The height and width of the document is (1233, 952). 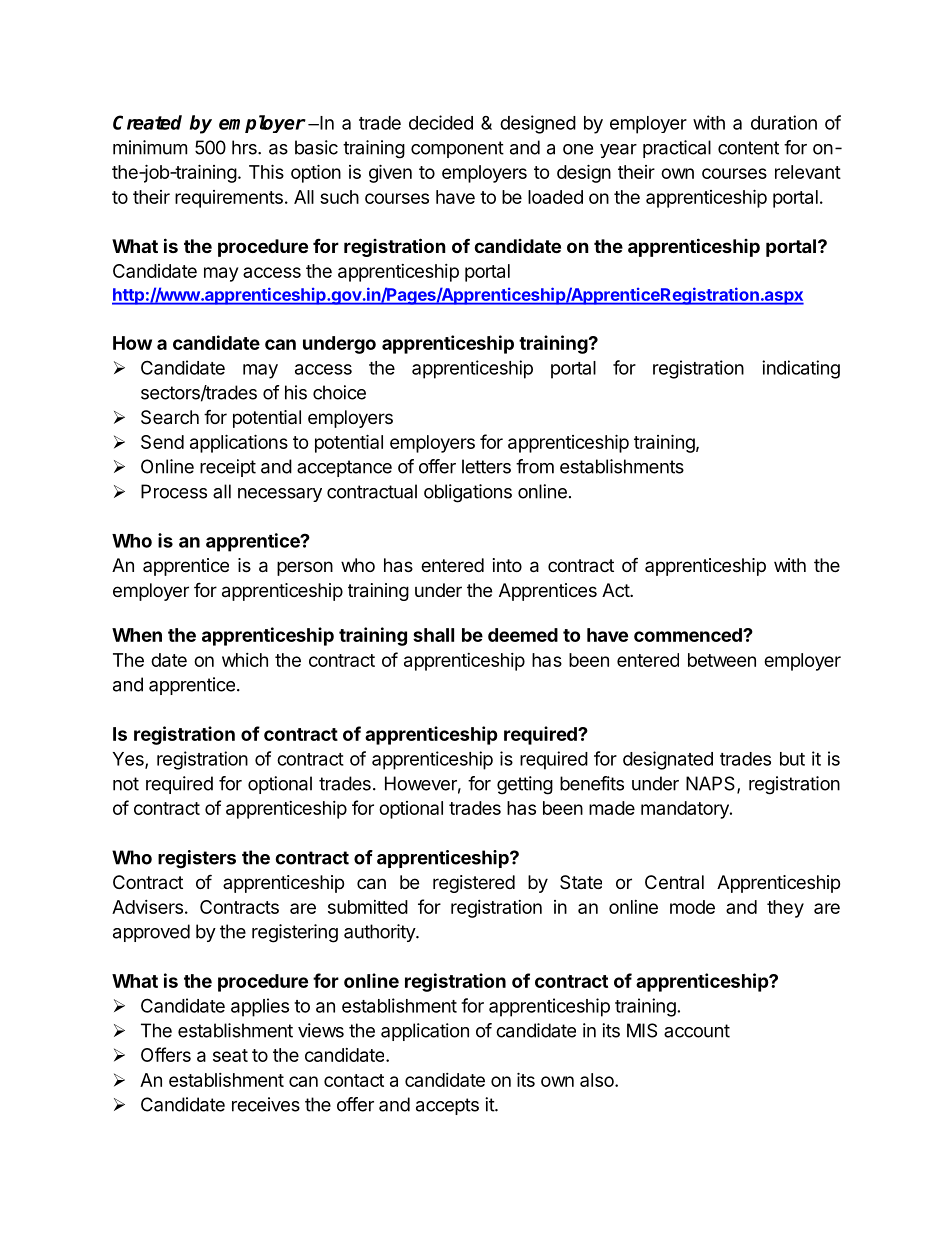 I want to click on accepts, so click(x=447, y=1106).
